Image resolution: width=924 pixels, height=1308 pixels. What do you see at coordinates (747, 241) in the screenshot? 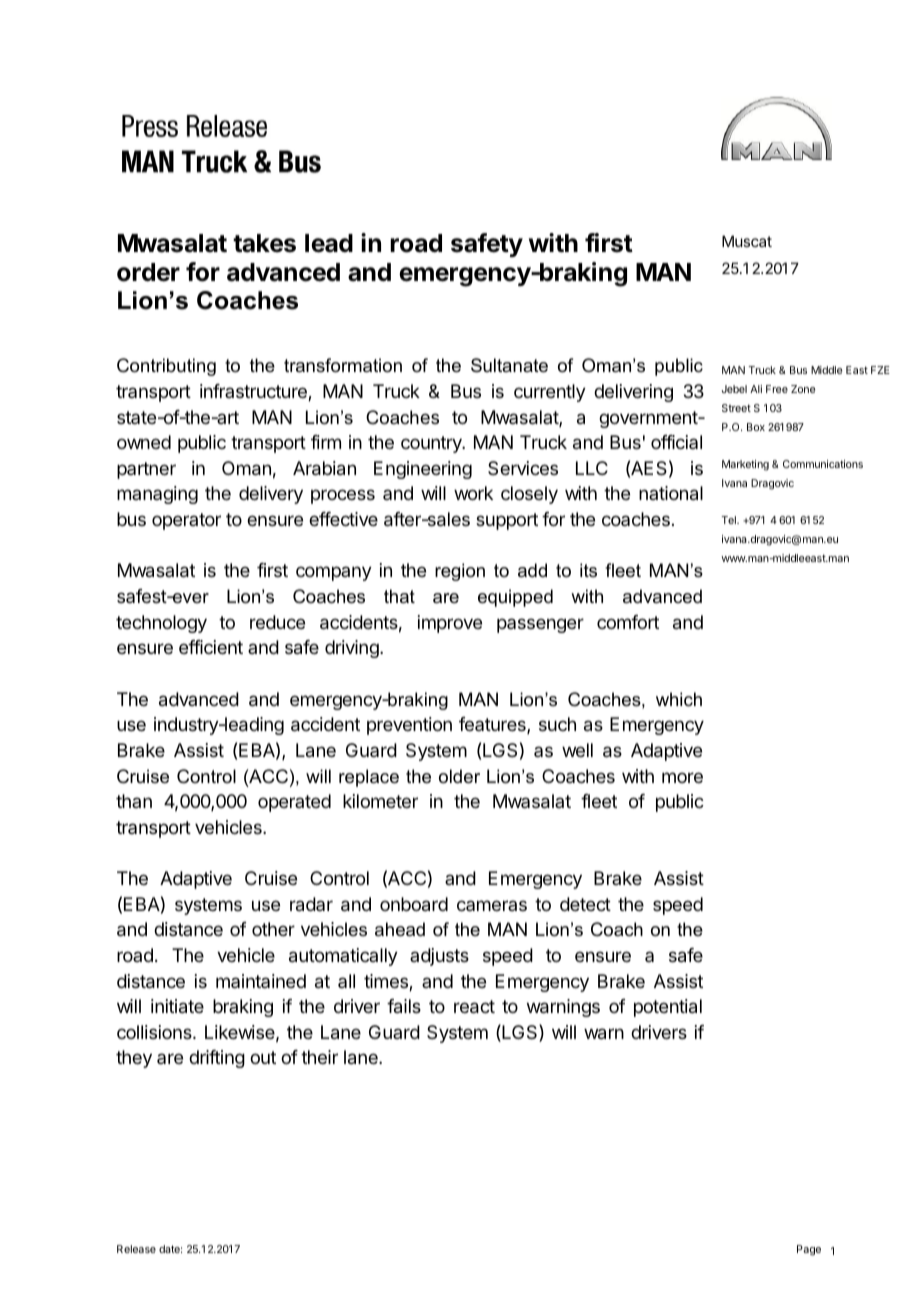
I see `Muscat` at bounding box center [747, 241].
